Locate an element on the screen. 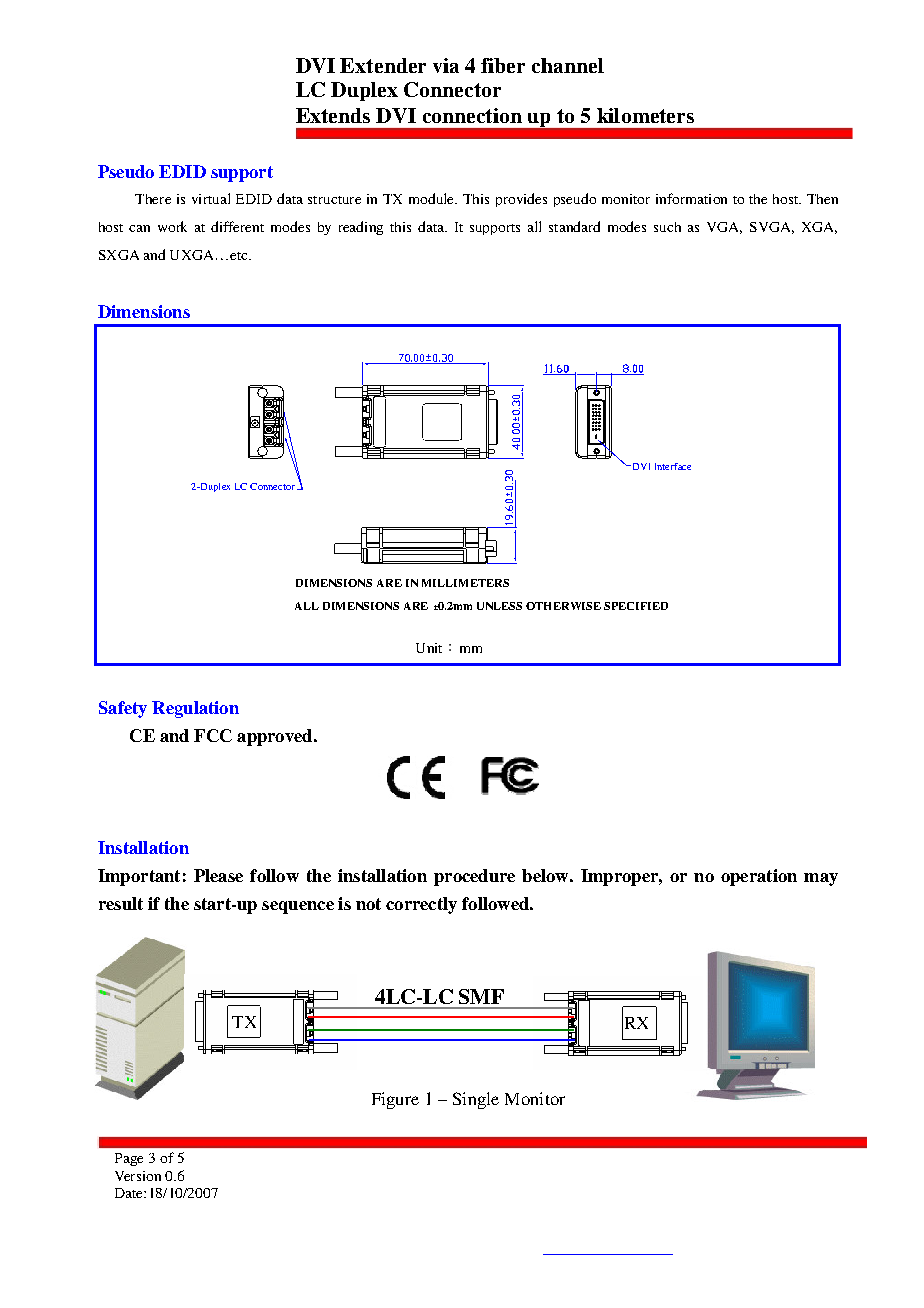 The image size is (924, 1308). Page is located at coordinates (129, 1159).
